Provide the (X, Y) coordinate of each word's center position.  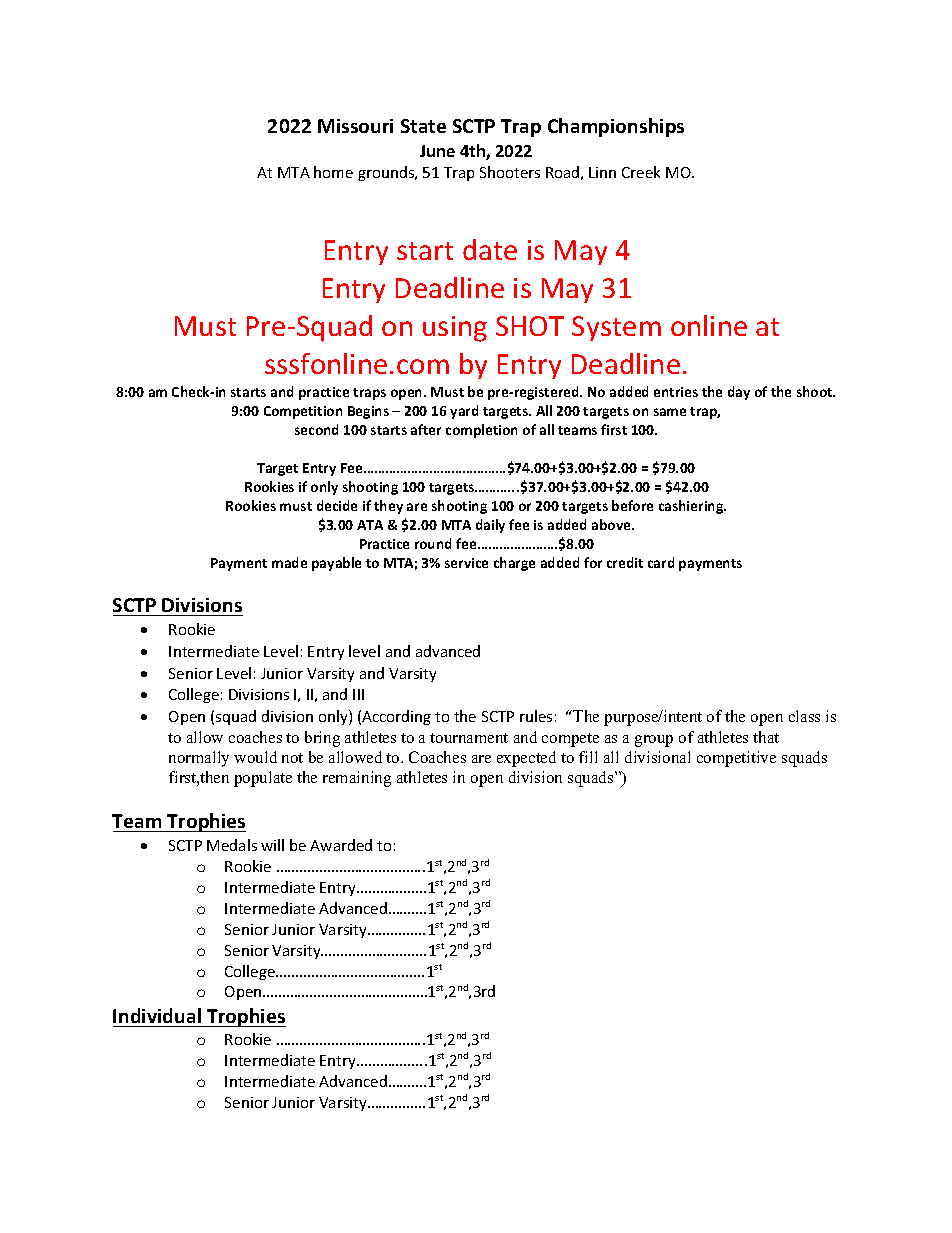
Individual (157, 1015)
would (255, 757)
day (739, 393)
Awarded (341, 845)
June (437, 151)
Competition (303, 412)
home (333, 172)
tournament (469, 738)
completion (481, 431)
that (766, 737)
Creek (641, 172)
